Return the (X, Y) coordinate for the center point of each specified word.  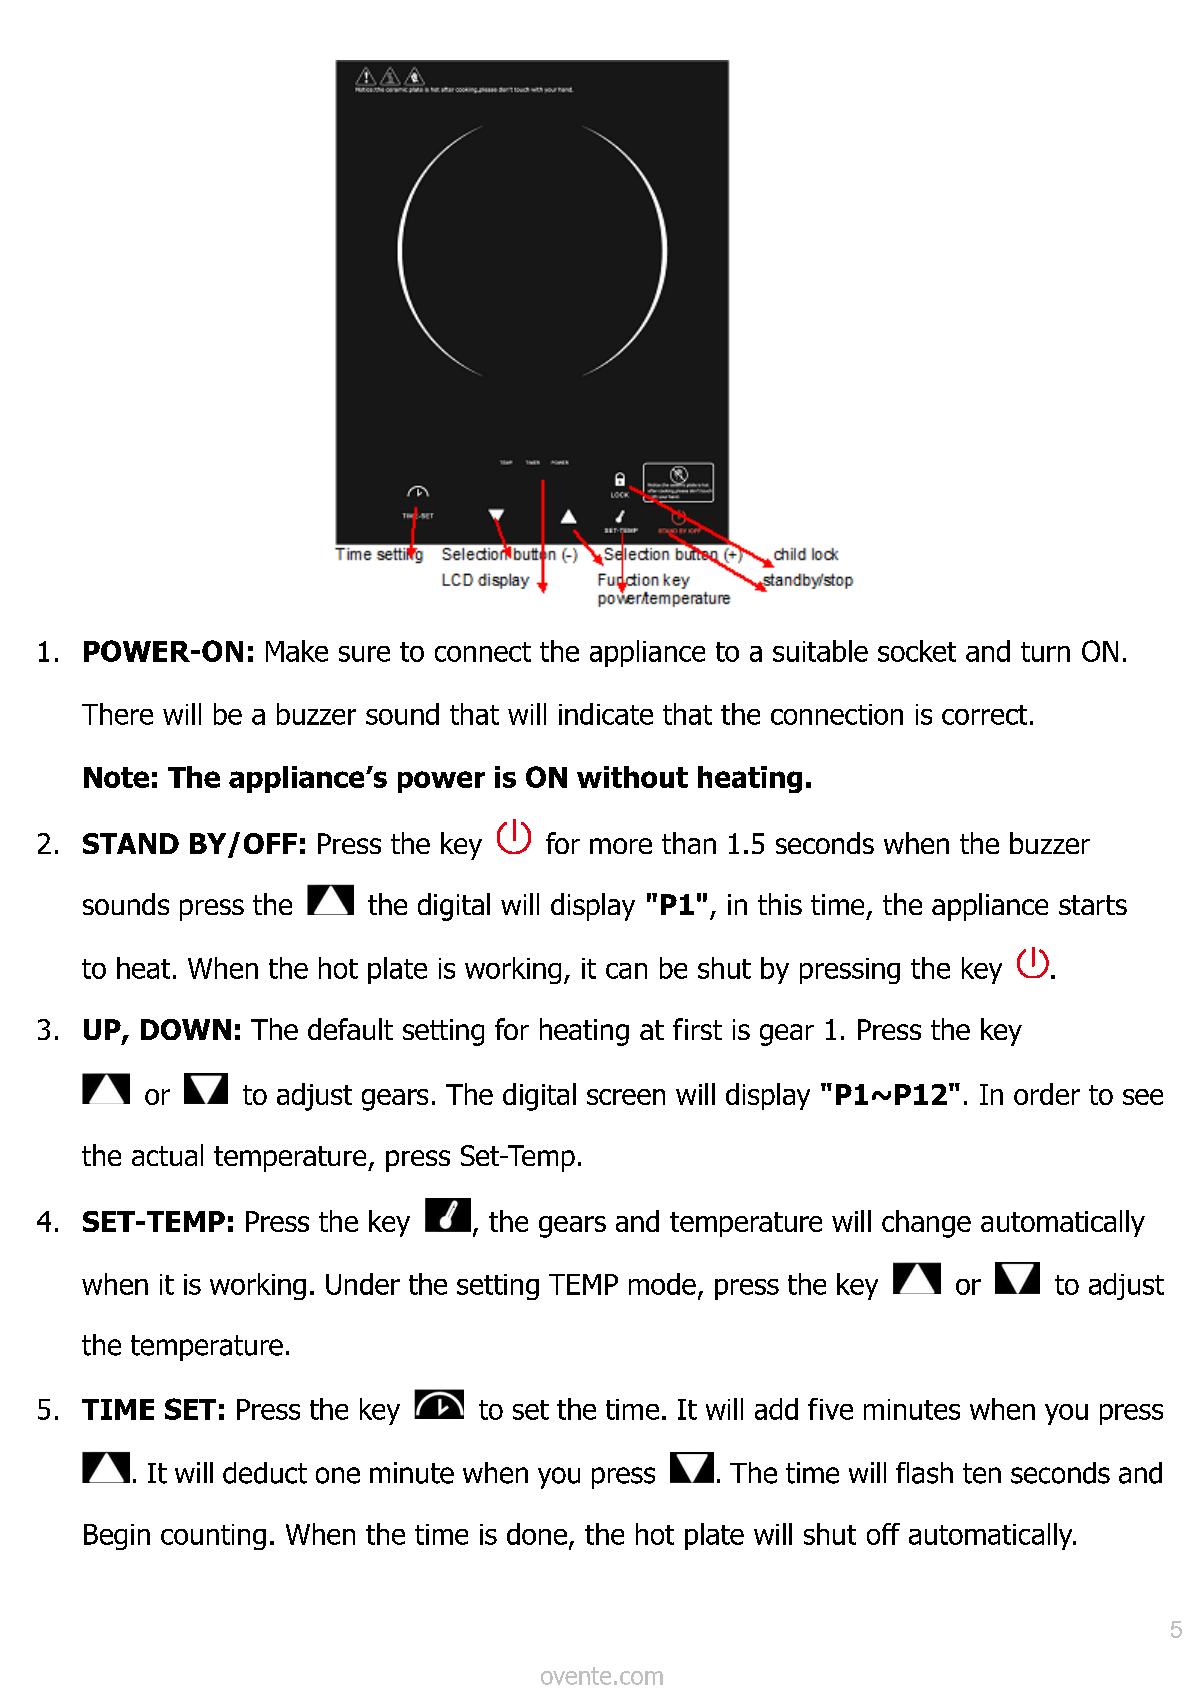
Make (297, 651)
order (1047, 1094)
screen (626, 1097)
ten (982, 1473)
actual (167, 1155)
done (537, 1534)
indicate (606, 714)
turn (1045, 652)
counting (213, 1537)
